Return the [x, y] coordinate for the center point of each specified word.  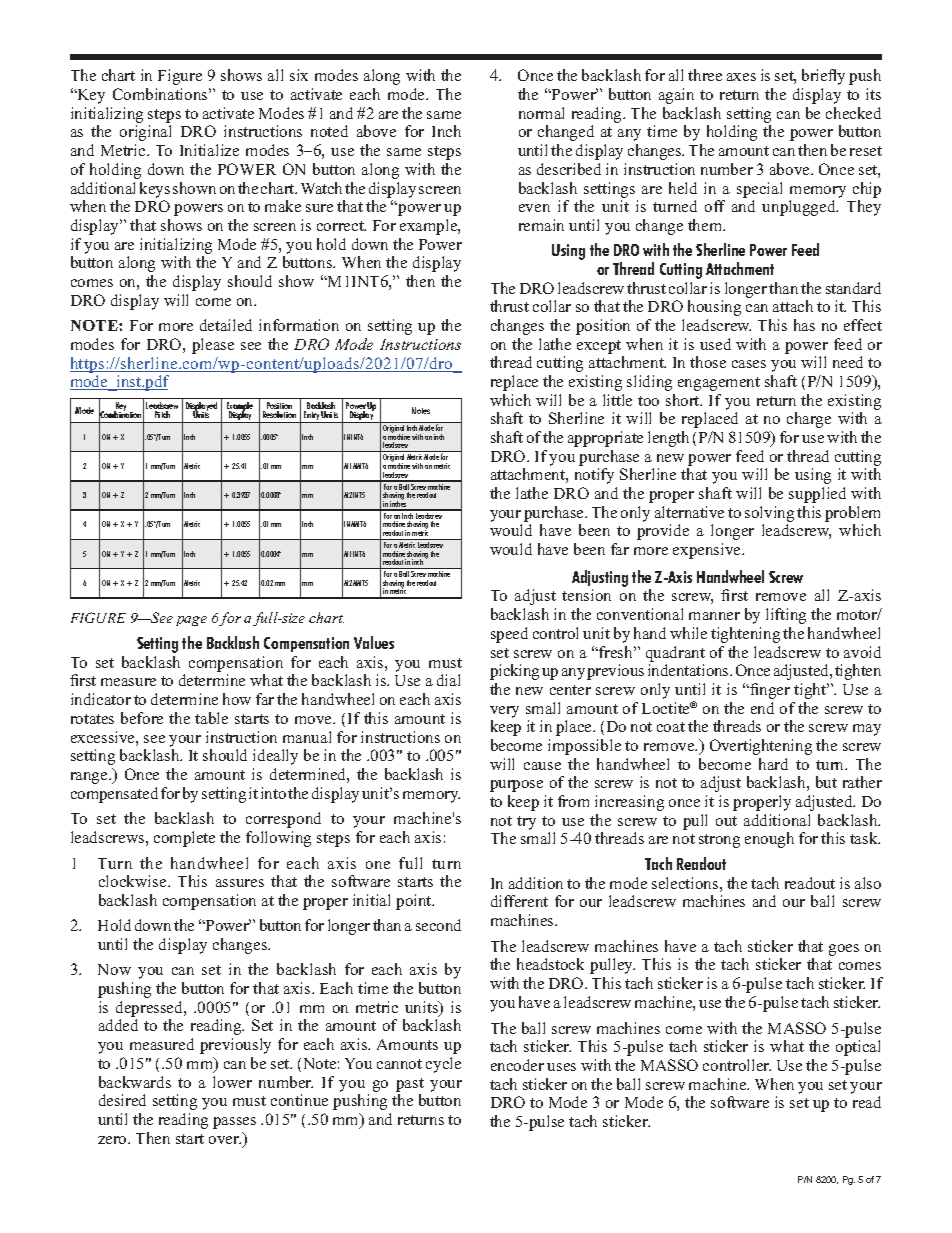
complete [184, 839]
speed [509, 635]
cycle [443, 1065]
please [213, 346]
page [191, 621]
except [599, 347]
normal [541, 113]
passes [234, 1123]
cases [749, 364]
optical [858, 1048]
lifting [786, 616]
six [299, 75]
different [519, 901]
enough [769, 840]
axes [741, 77]
